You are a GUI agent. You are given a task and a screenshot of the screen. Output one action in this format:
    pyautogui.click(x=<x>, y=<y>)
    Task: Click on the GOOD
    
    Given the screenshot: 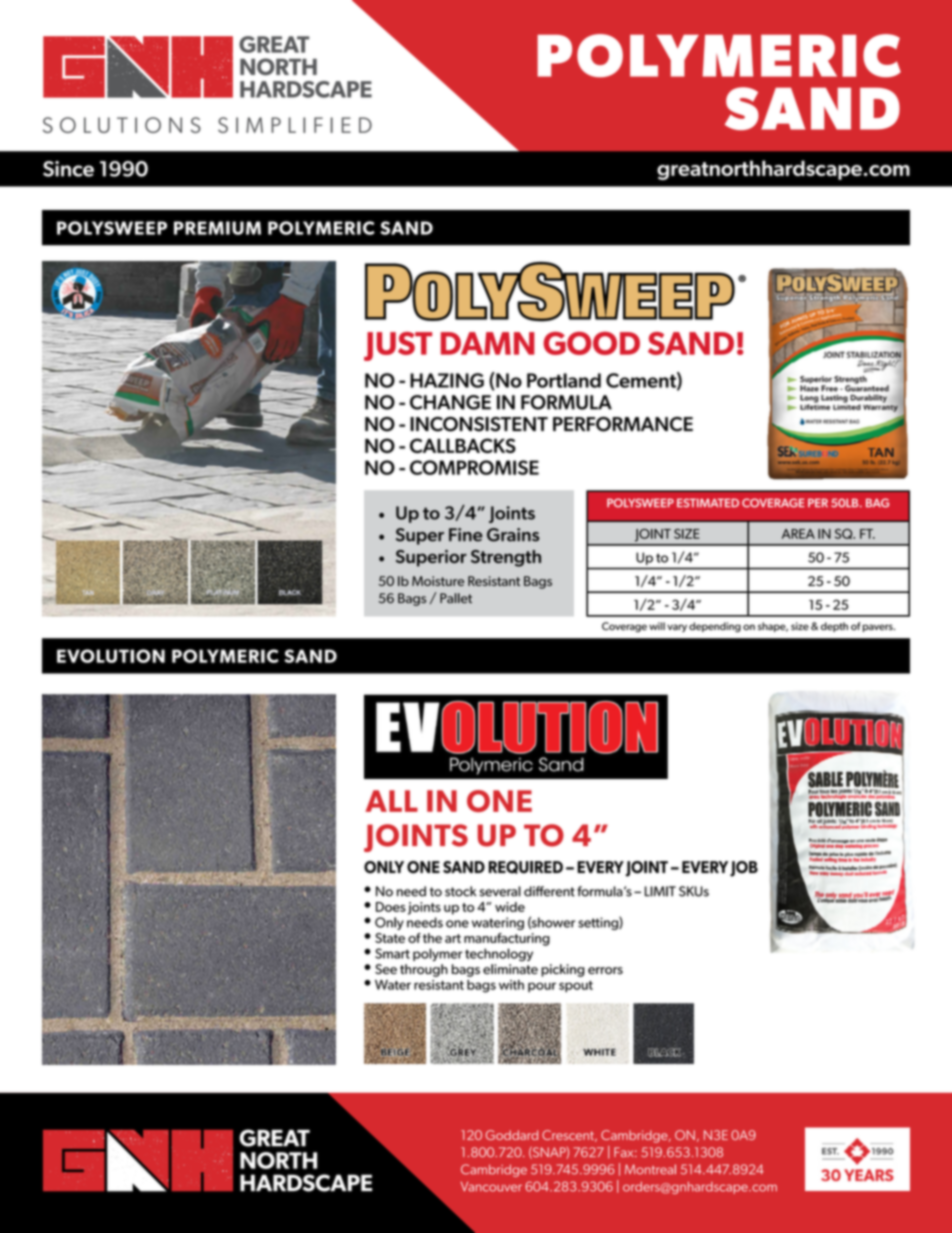 What is the action you would take?
    pyautogui.click(x=591, y=343)
